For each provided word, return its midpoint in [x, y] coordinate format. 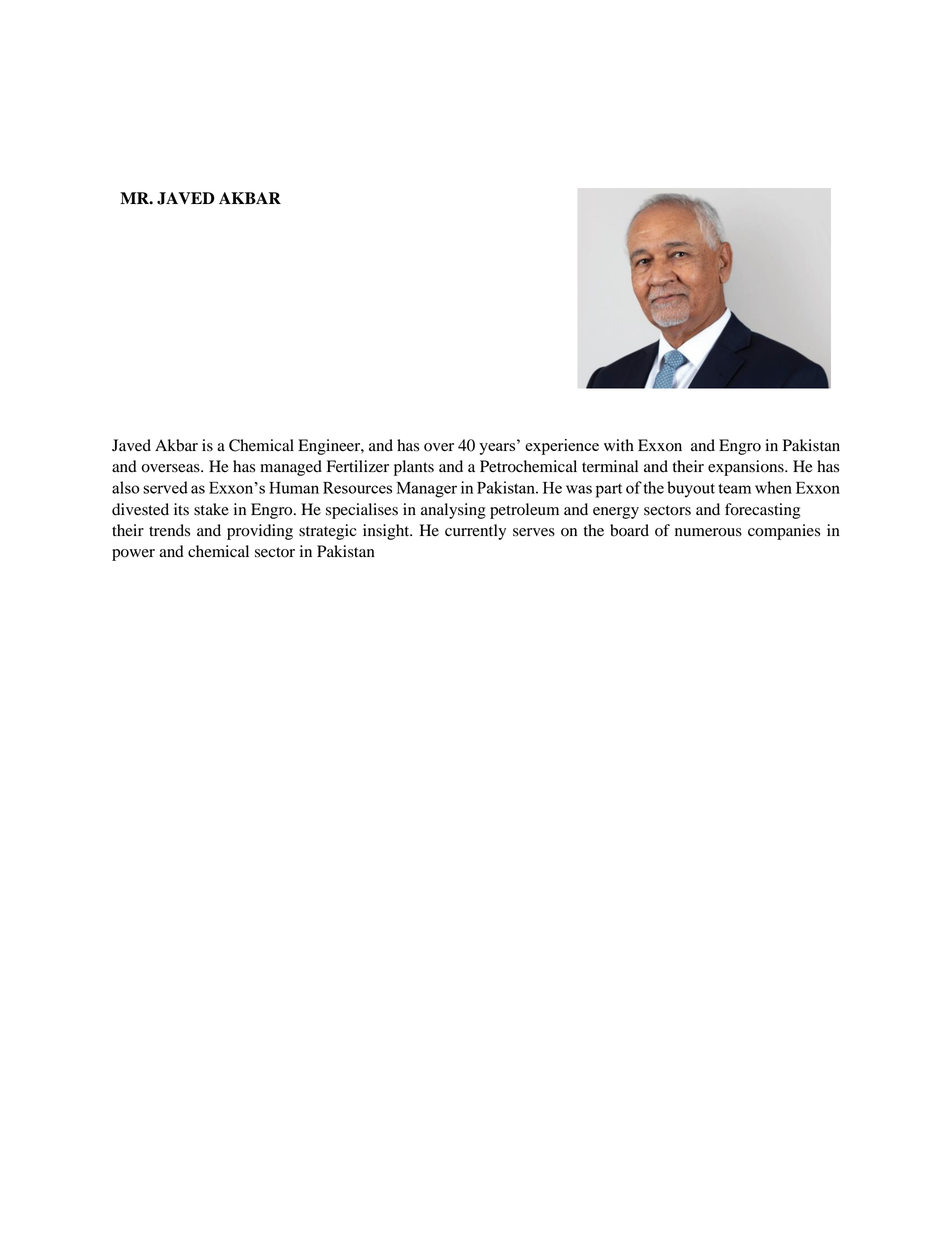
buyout [691, 489]
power [133, 555]
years [498, 449]
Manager [427, 490]
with [619, 445]
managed [291, 468]
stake [211, 509]
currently [475, 532]
